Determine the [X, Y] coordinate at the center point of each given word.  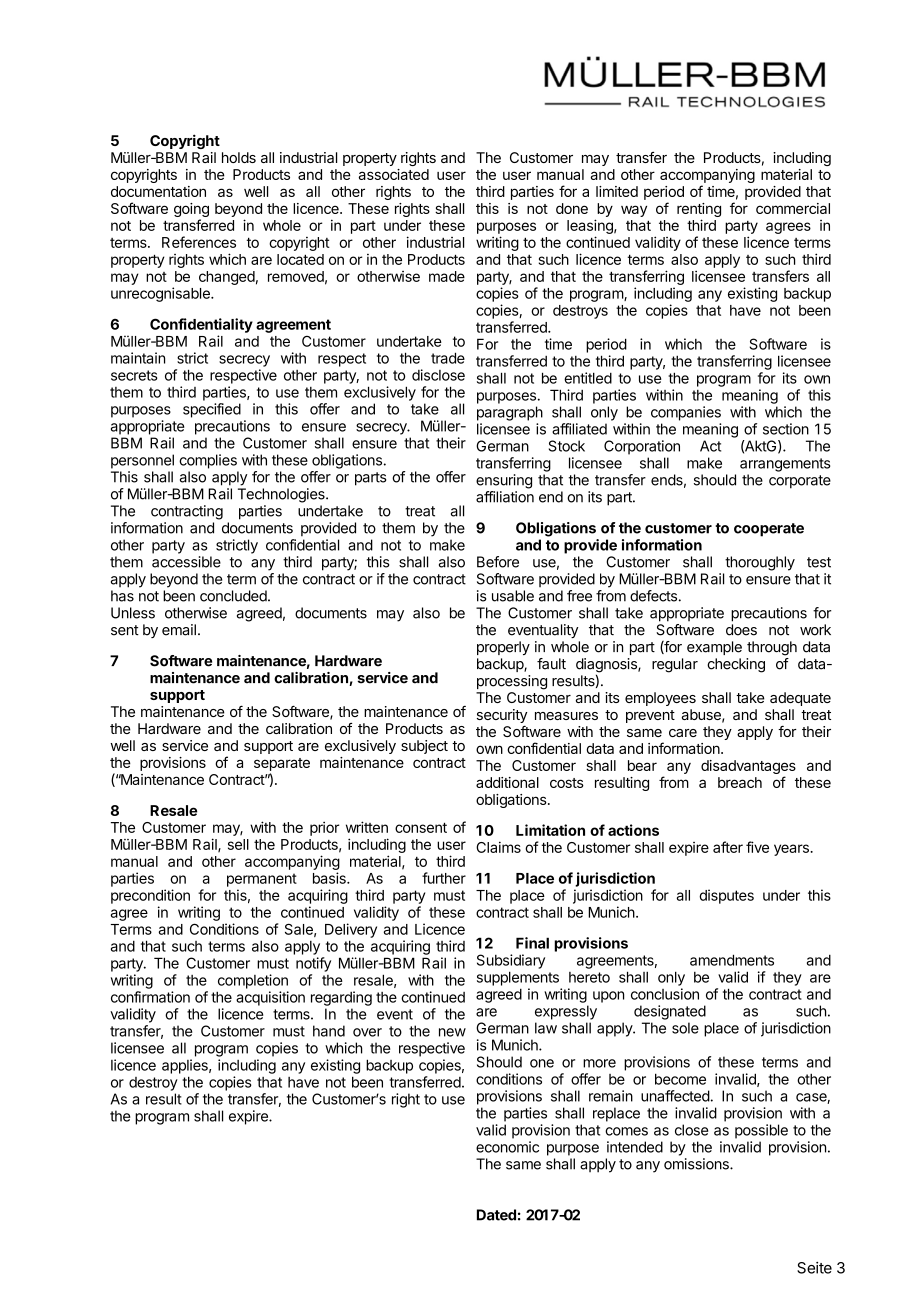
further [444, 878]
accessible [186, 562]
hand [329, 1031]
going [191, 211]
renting [699, 211]
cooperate [769, 530]
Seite [814, 1268]
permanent [262, 880]
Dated [496, 1215]
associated [394, 174]
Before [498, 562]
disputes [726, 896]
